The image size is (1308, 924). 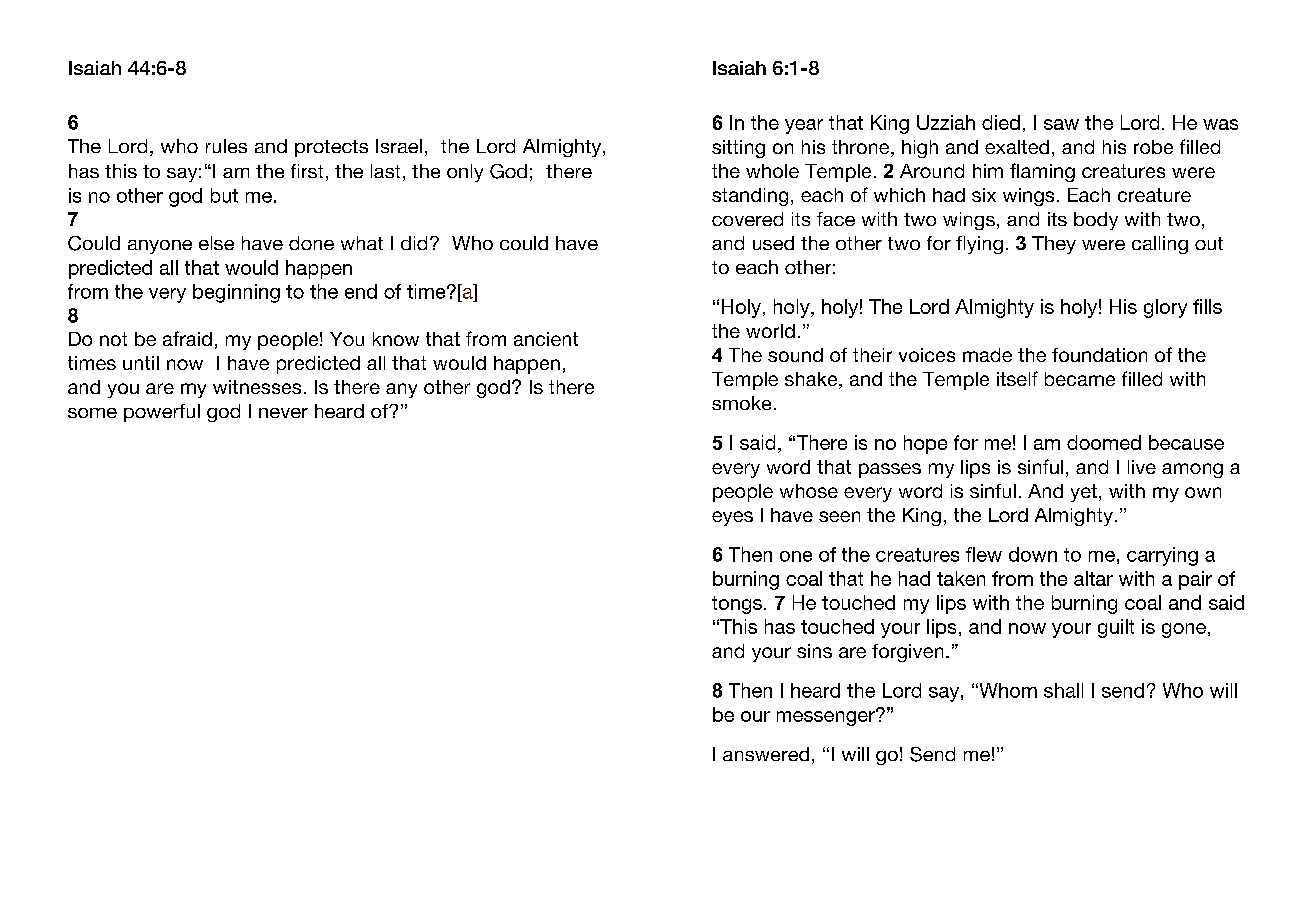 What do you see at coordinates (1084, 493) in the screenshot?
I see `yet` at bounding box center [1084, 493].
